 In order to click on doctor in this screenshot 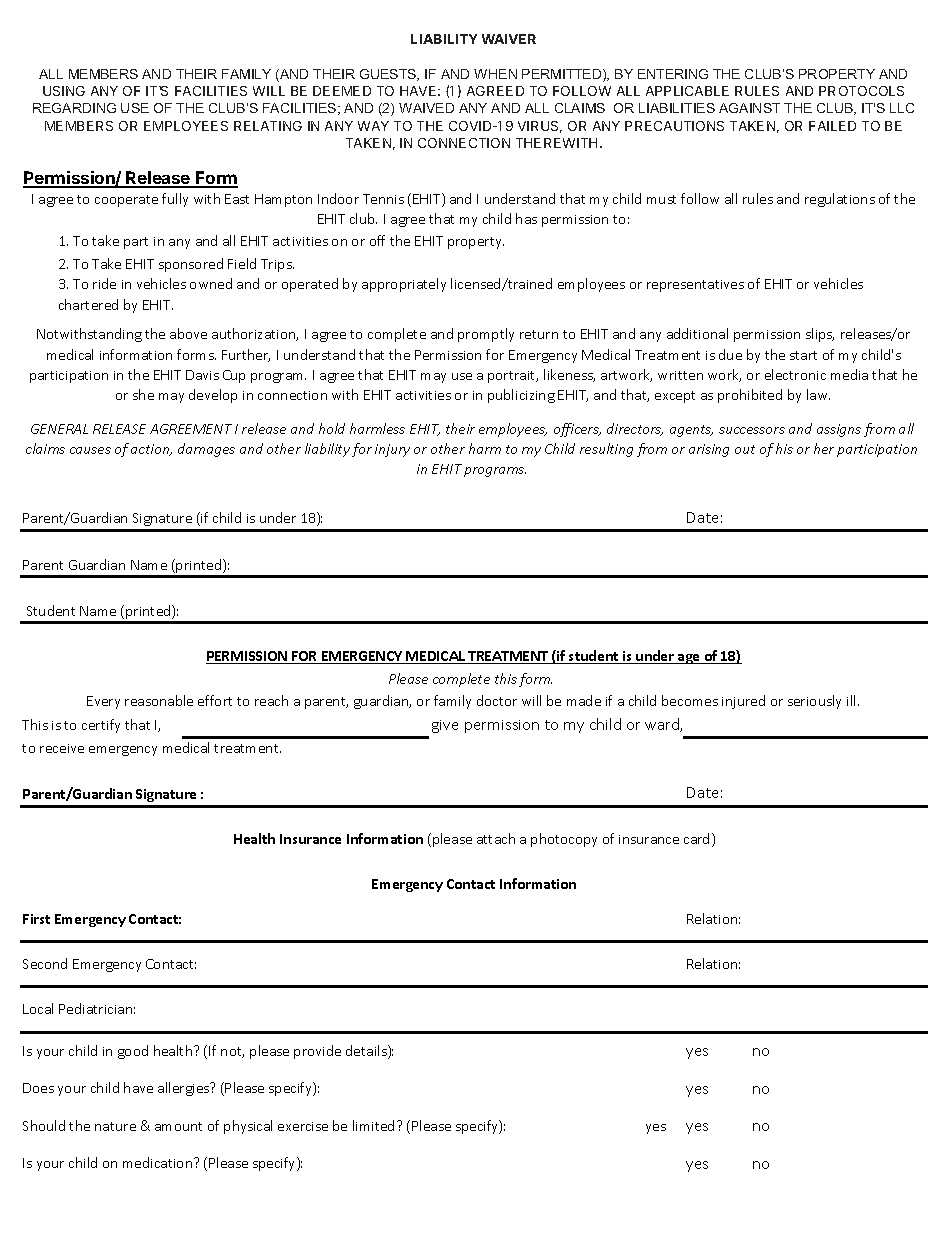, I will do `click(497, 700)`.
